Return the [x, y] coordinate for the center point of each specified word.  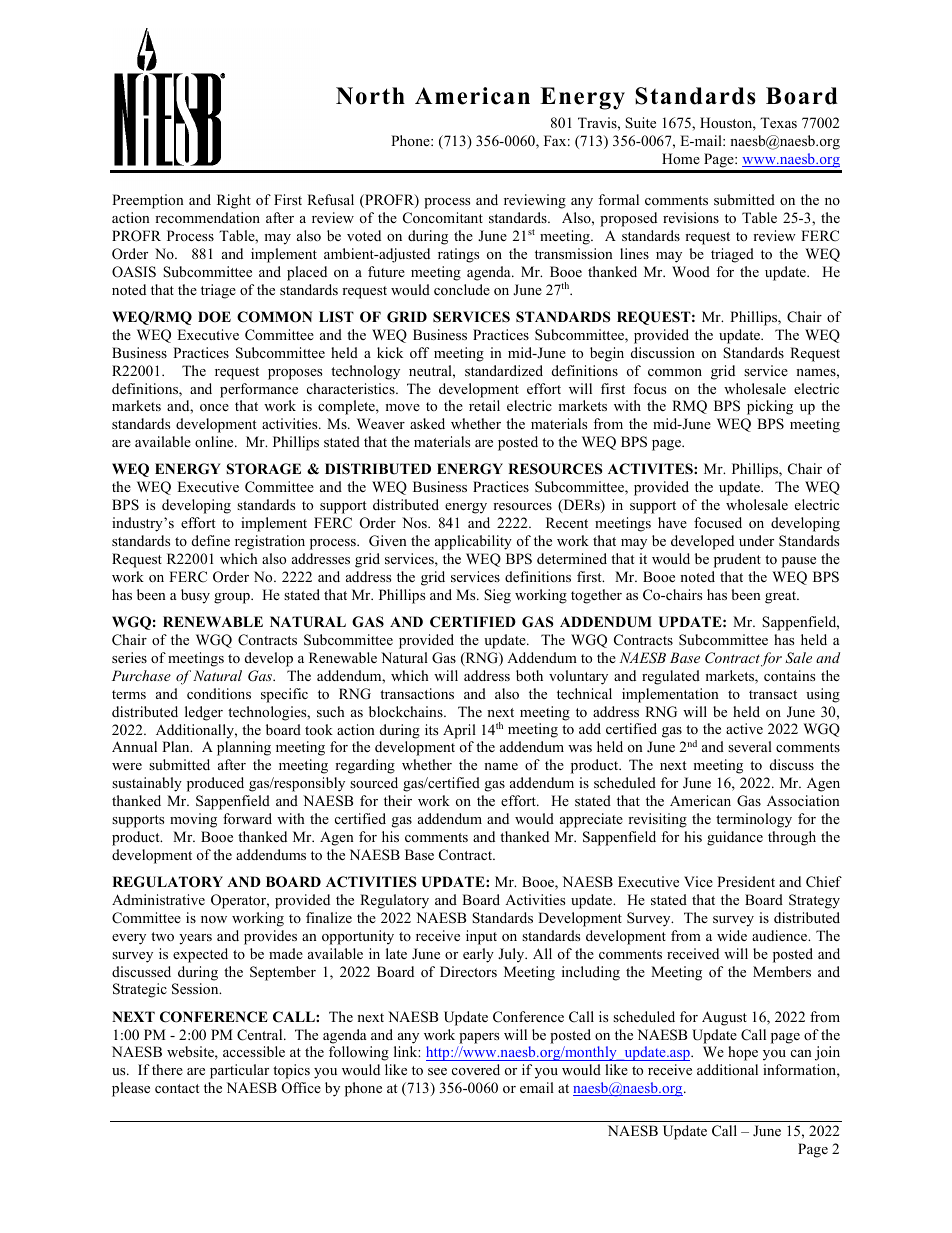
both [529, 675]
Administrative [158, 899]
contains [789, 675]
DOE [214, 317]
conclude [462, 289]
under [756, 540]
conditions [219, 693]
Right [234, 201]
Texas [778, 122]
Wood [691, 271]
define [211, 540]
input [481, 937]
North [370, 96]
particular [239, 1071]
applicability [473, 542]
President [746, 881]
